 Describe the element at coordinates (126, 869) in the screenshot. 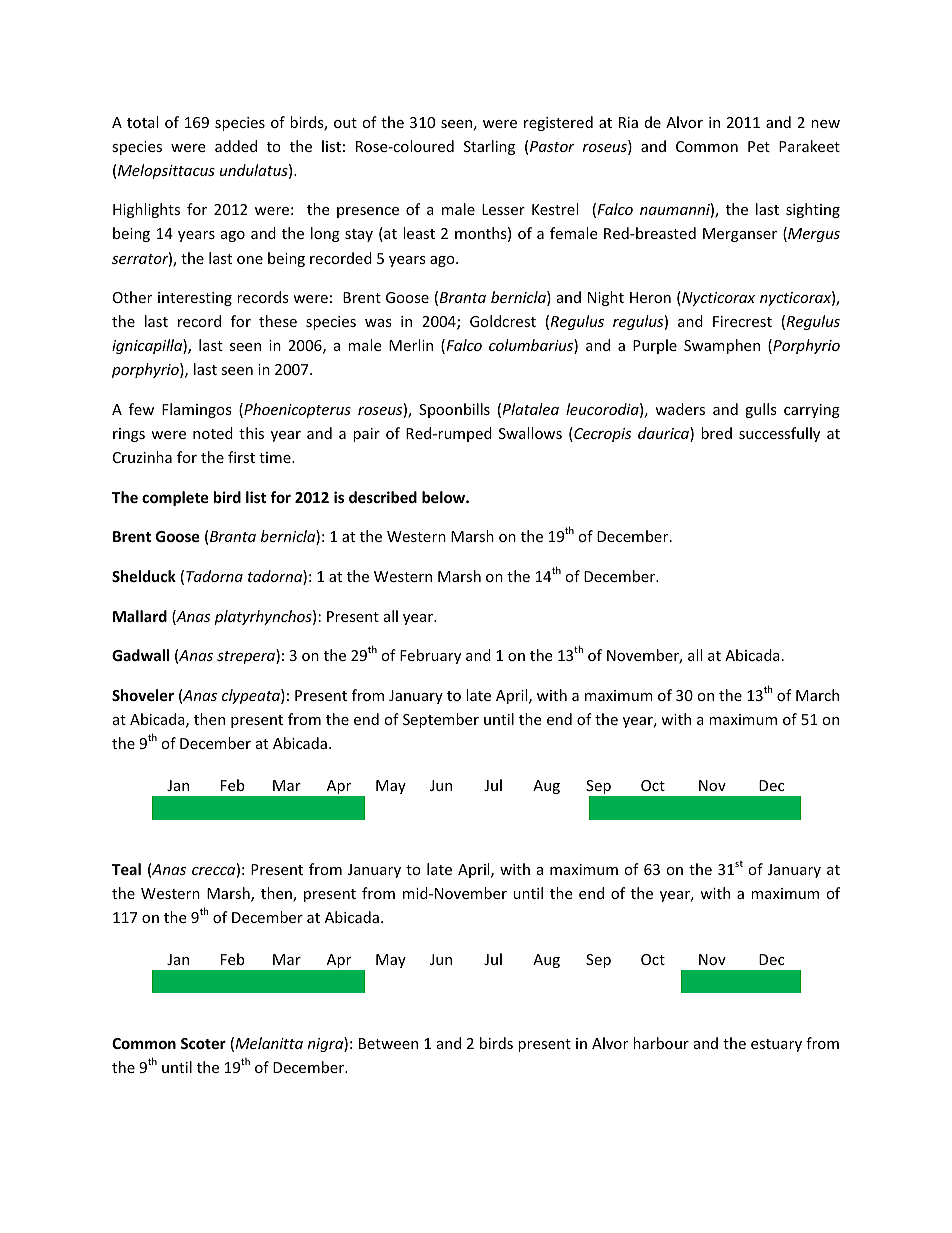

I see `Teal` at that location.
